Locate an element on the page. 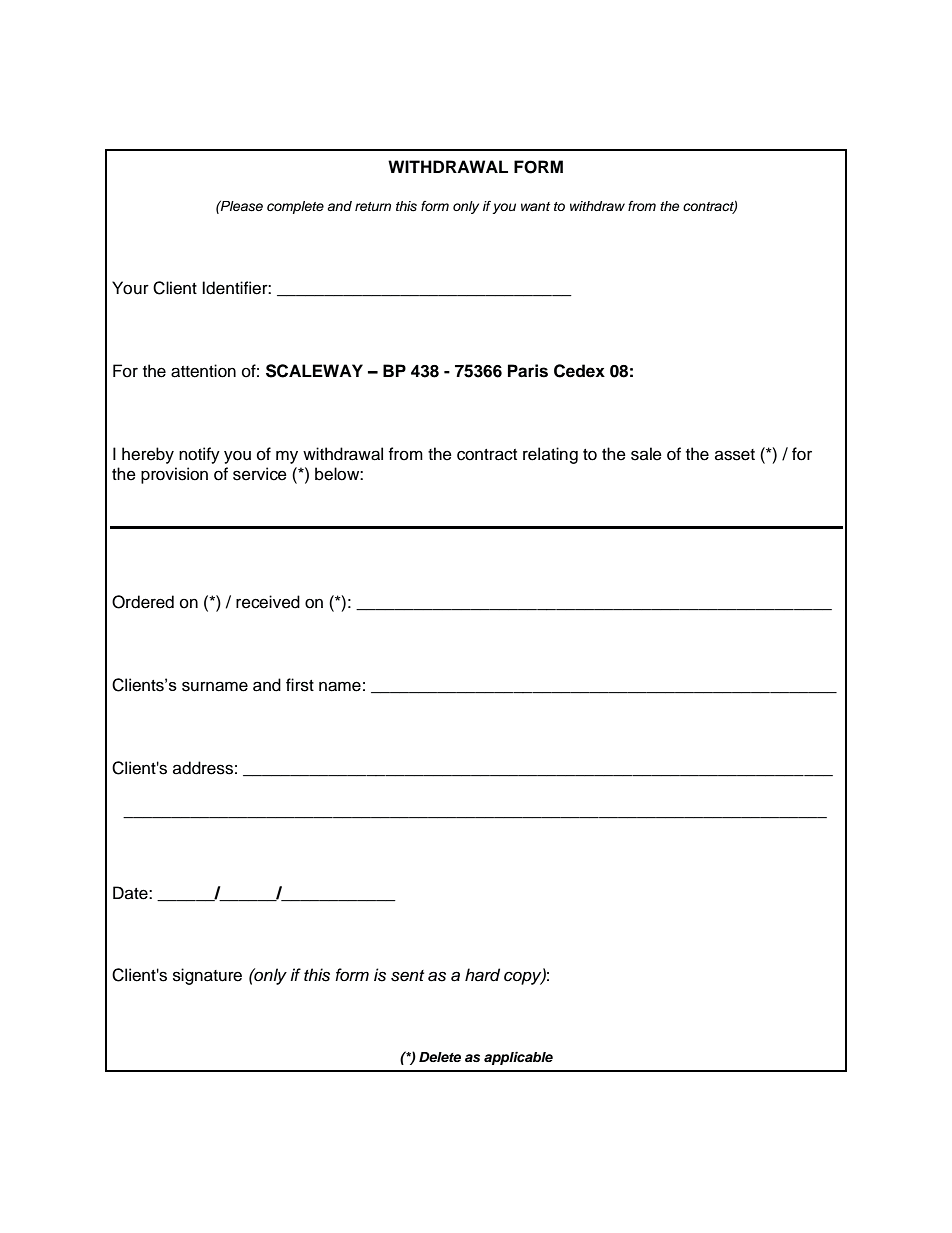  relating is located at coordinates (550, 455).
